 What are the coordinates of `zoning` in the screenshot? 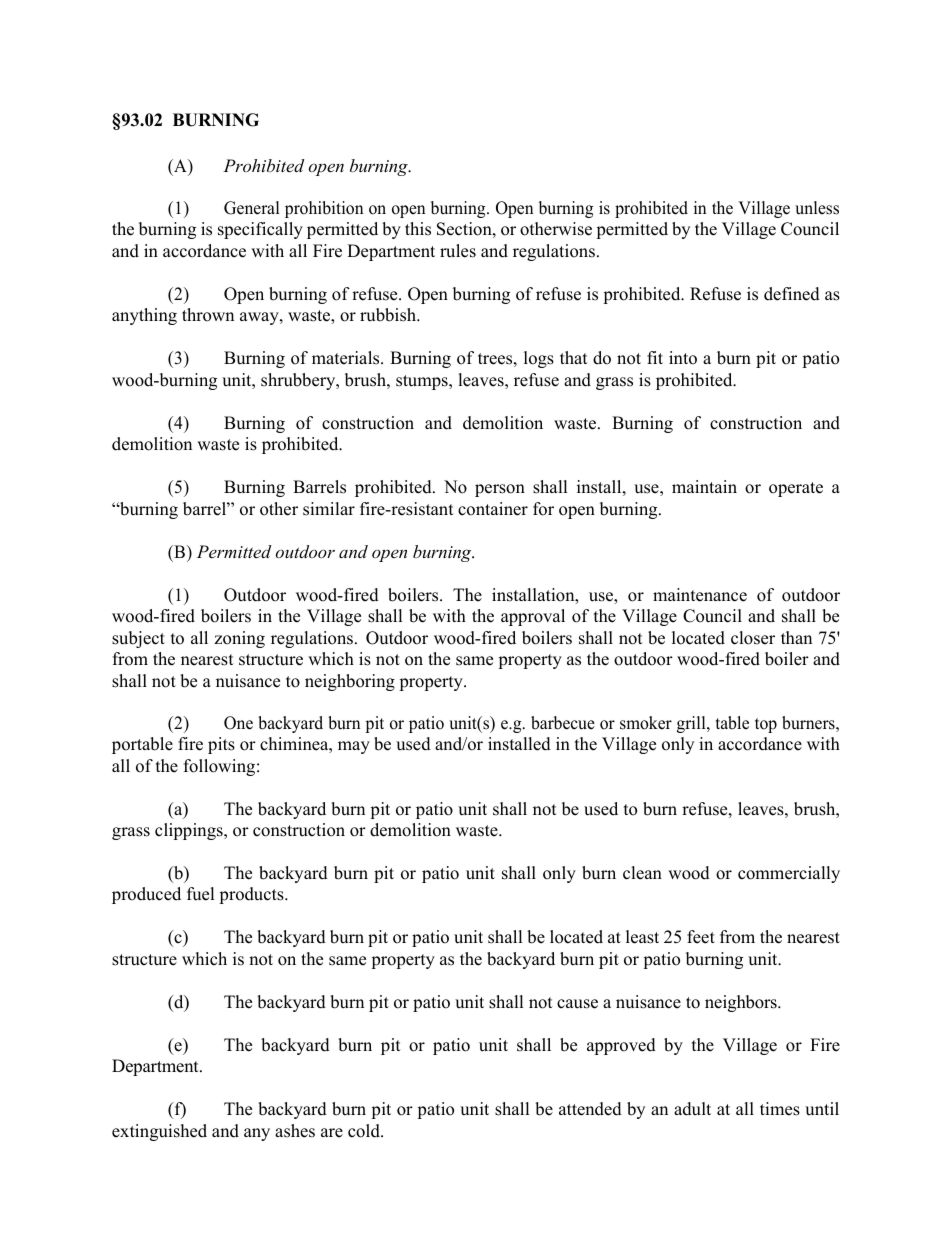 It's located at (239, 639).
